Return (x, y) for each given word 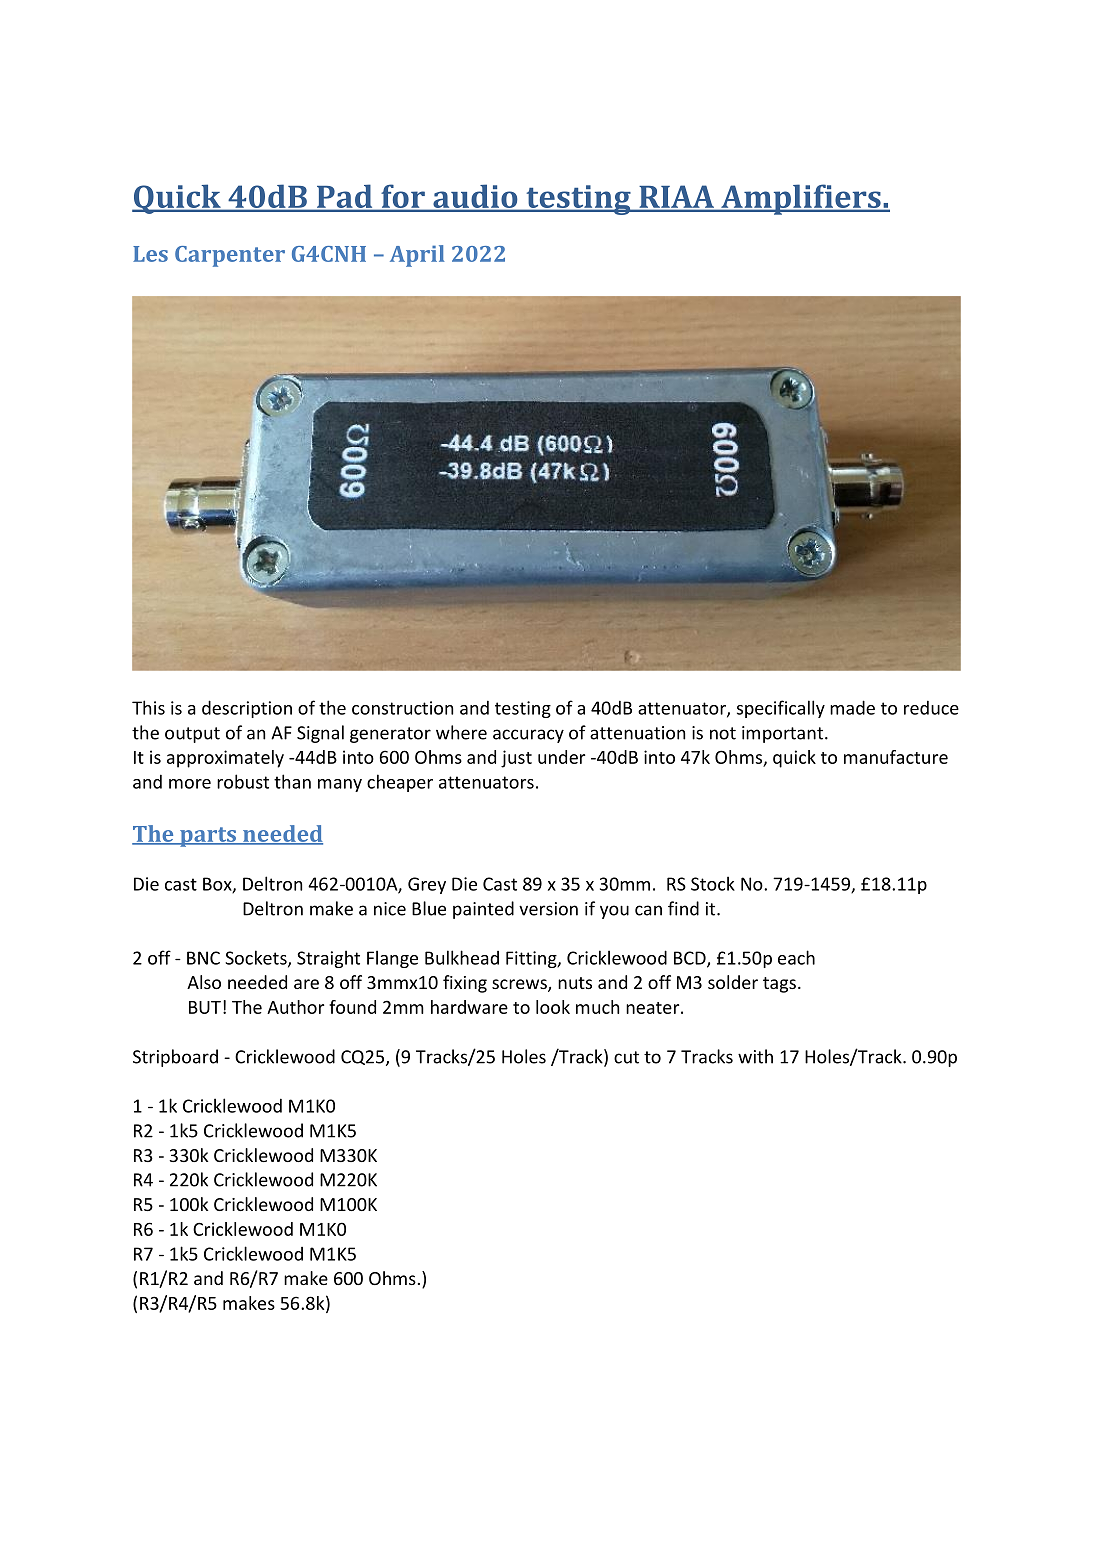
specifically (781, 709)
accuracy (528, 736)
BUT (205, 1007)
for (403, 197)
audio (475, 197)
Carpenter (230, 256)
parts (208, 837)
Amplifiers (801, 199)
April (417, 256)
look (553, 1007)
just (516, 759)
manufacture (896, 757)
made (852, 707)
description (247, 709)
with (755, 1056)
